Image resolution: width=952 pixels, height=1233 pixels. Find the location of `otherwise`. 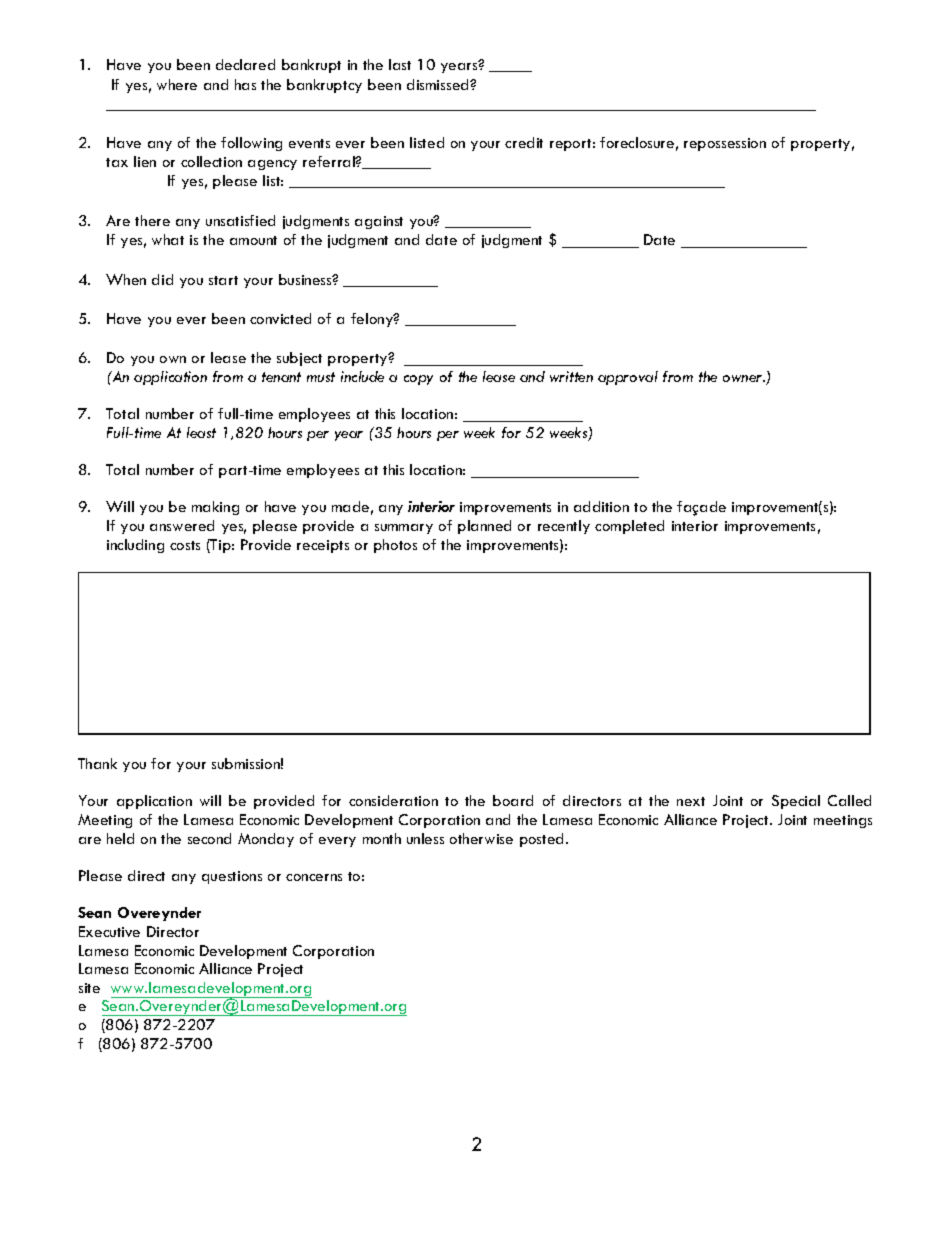

otherwise is located at coordinates (481, 838).
